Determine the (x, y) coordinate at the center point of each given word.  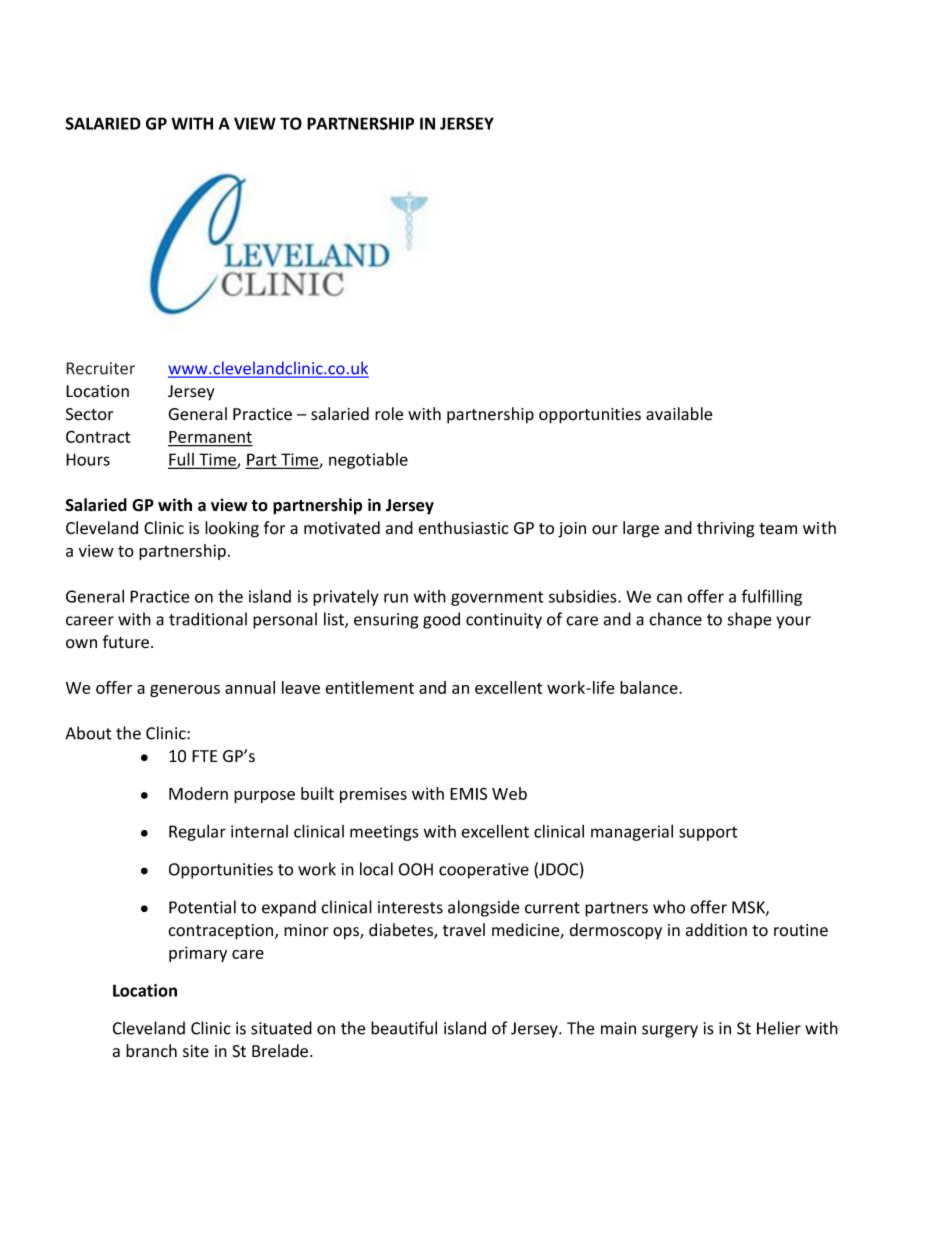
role (389, 414)
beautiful (404, 1028)
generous (185, 691)
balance (650, 687)
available (679, 414)
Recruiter (100, 368)
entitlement (369, 687)
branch (151, 1051)
